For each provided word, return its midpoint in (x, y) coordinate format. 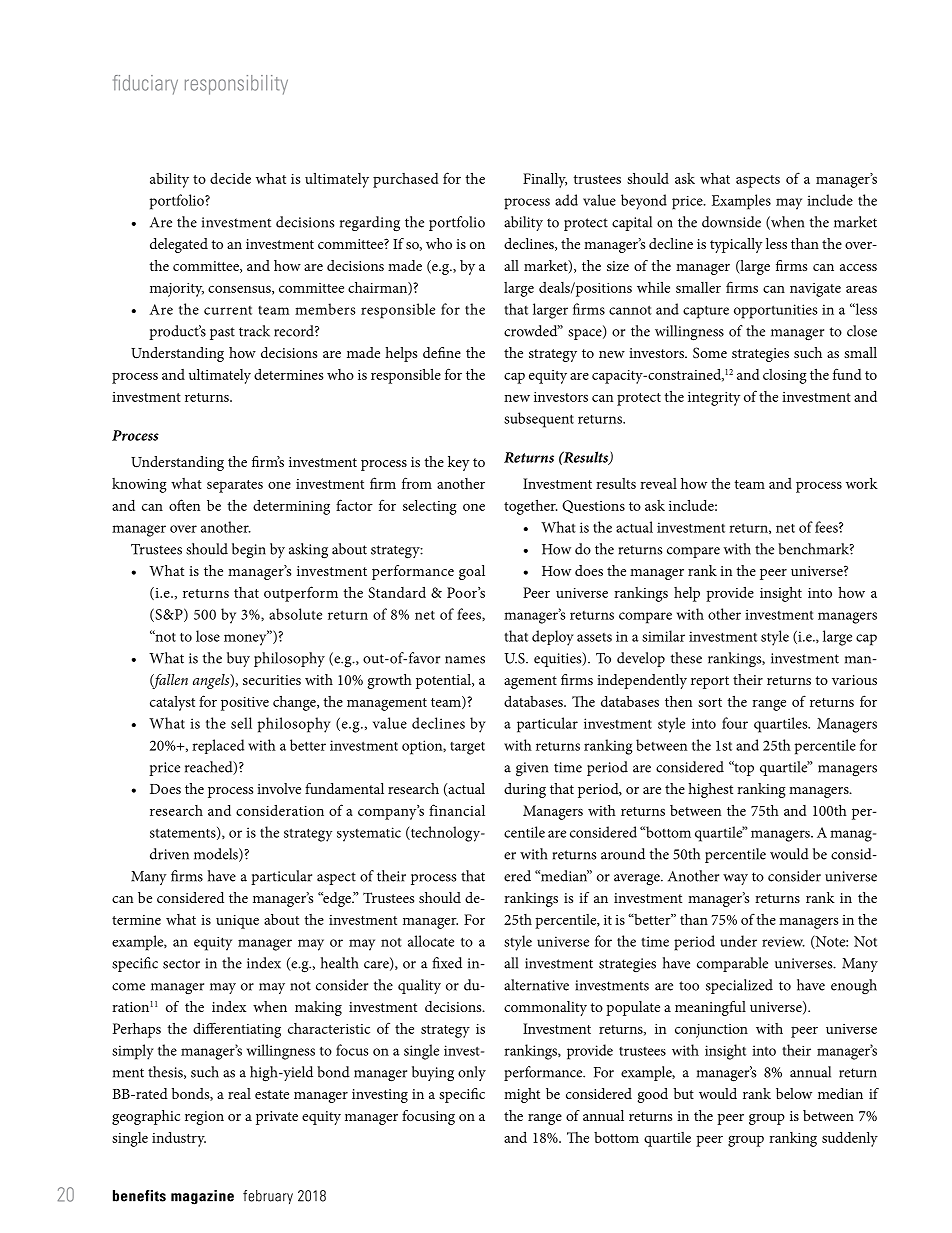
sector (181, 964)
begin (249, 550)
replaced (218, 746)
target (467, 748)
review (783, 941)
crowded (532, 331)
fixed (447, 963)
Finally (545, 180)
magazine (202, 1197)
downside (731, 222)
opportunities (776, 311)
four (735, 723)
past (222, 333)
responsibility (236, 85)
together (531, 507)
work (862, 483)
